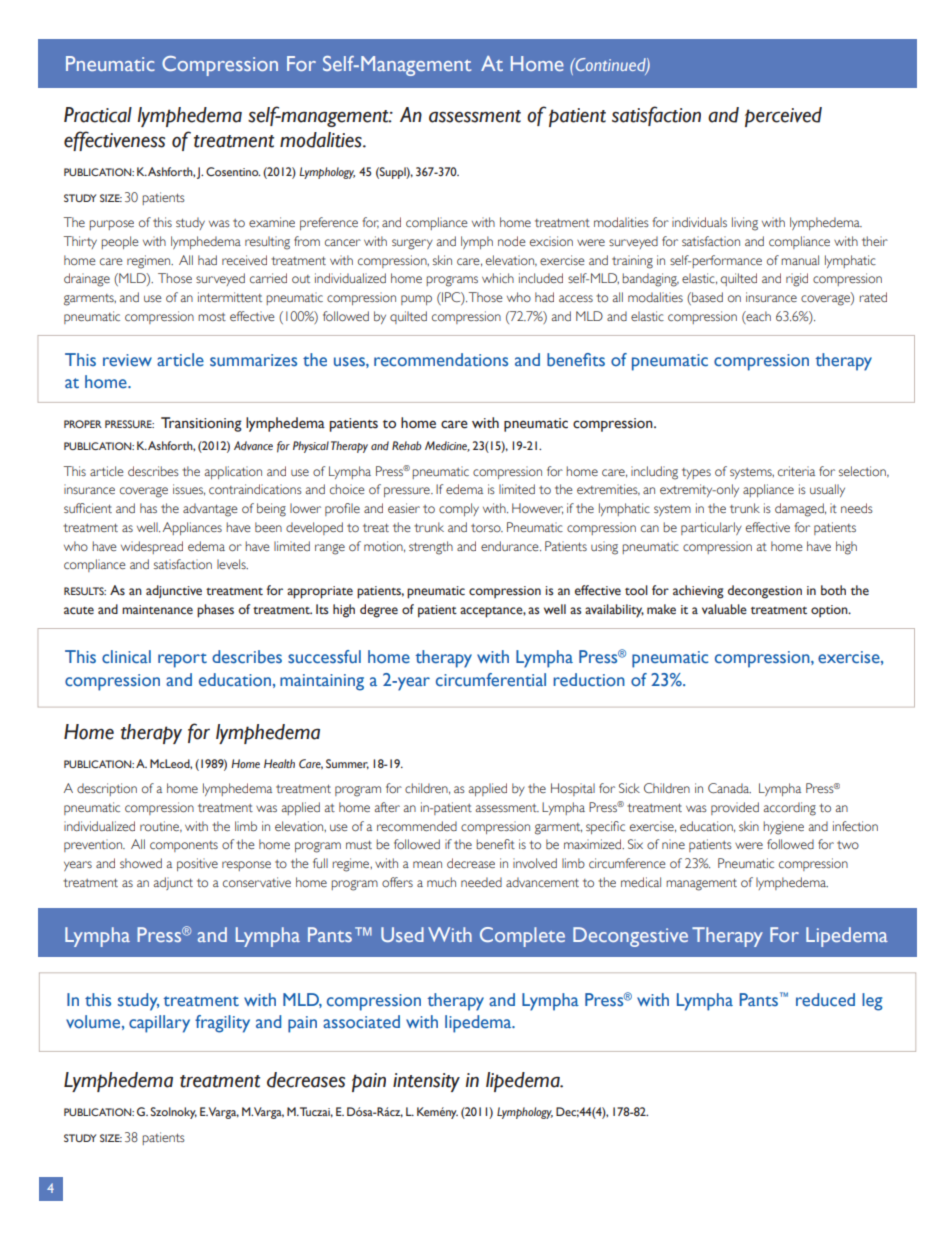 Image resolution: width=952 pixels, height=1233 pixels. What do you see at coordinates (447, 446) in the page?
I see `Medicine` at bounding box center [447, 446].
